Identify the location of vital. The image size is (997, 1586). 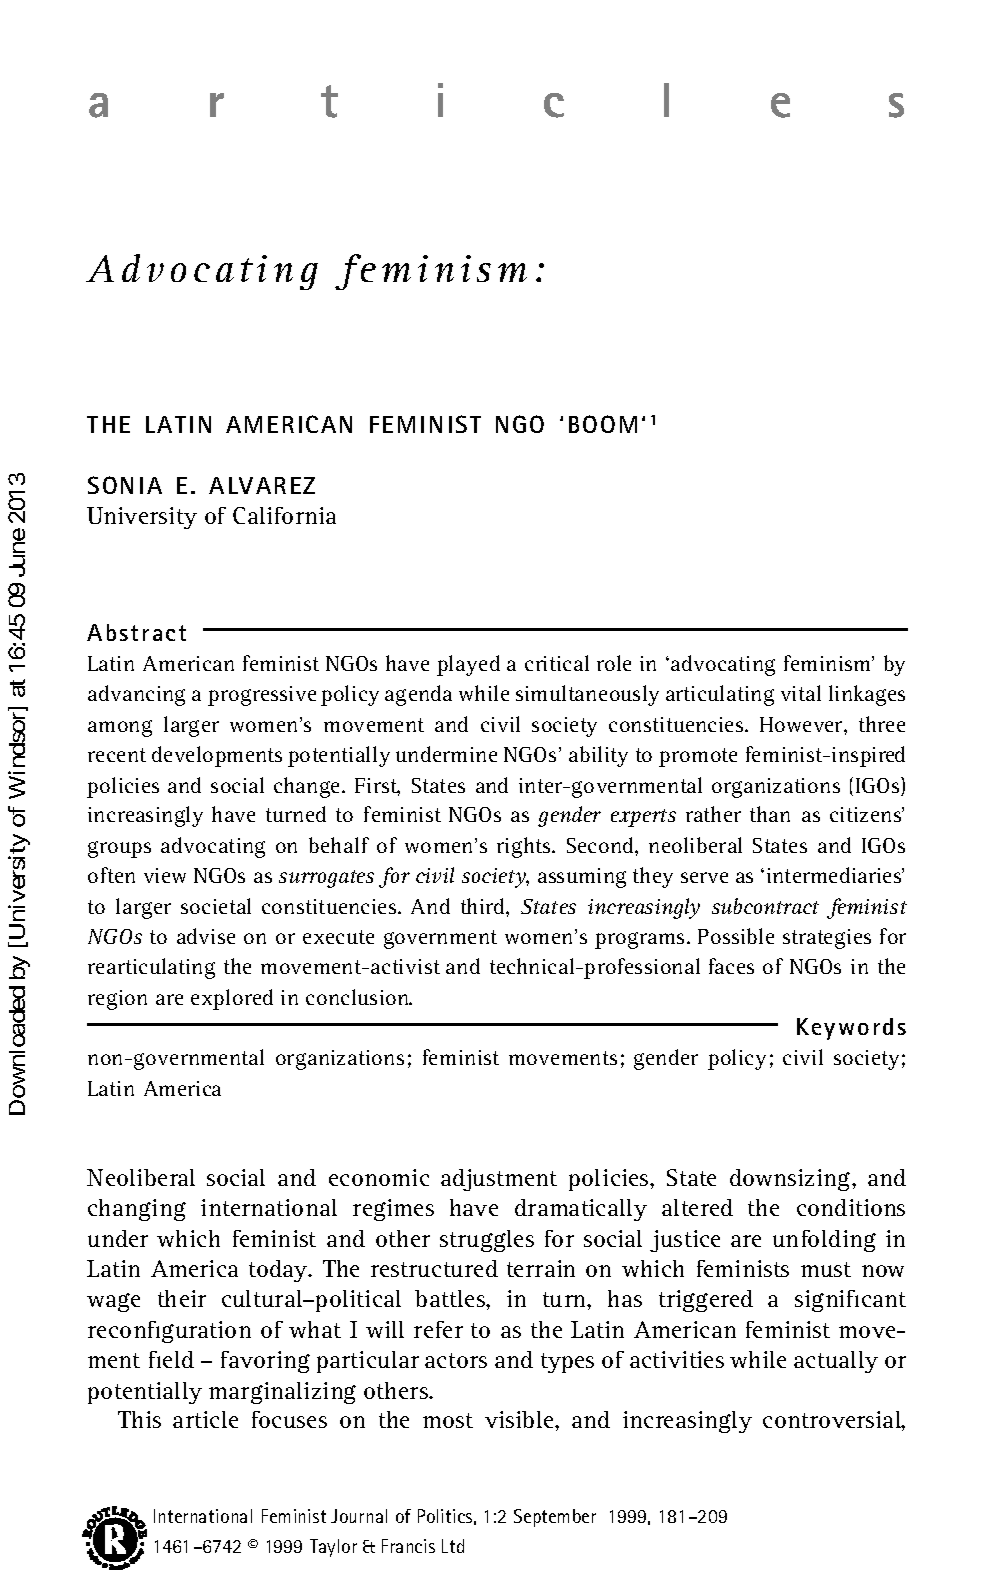
(801, 693).
